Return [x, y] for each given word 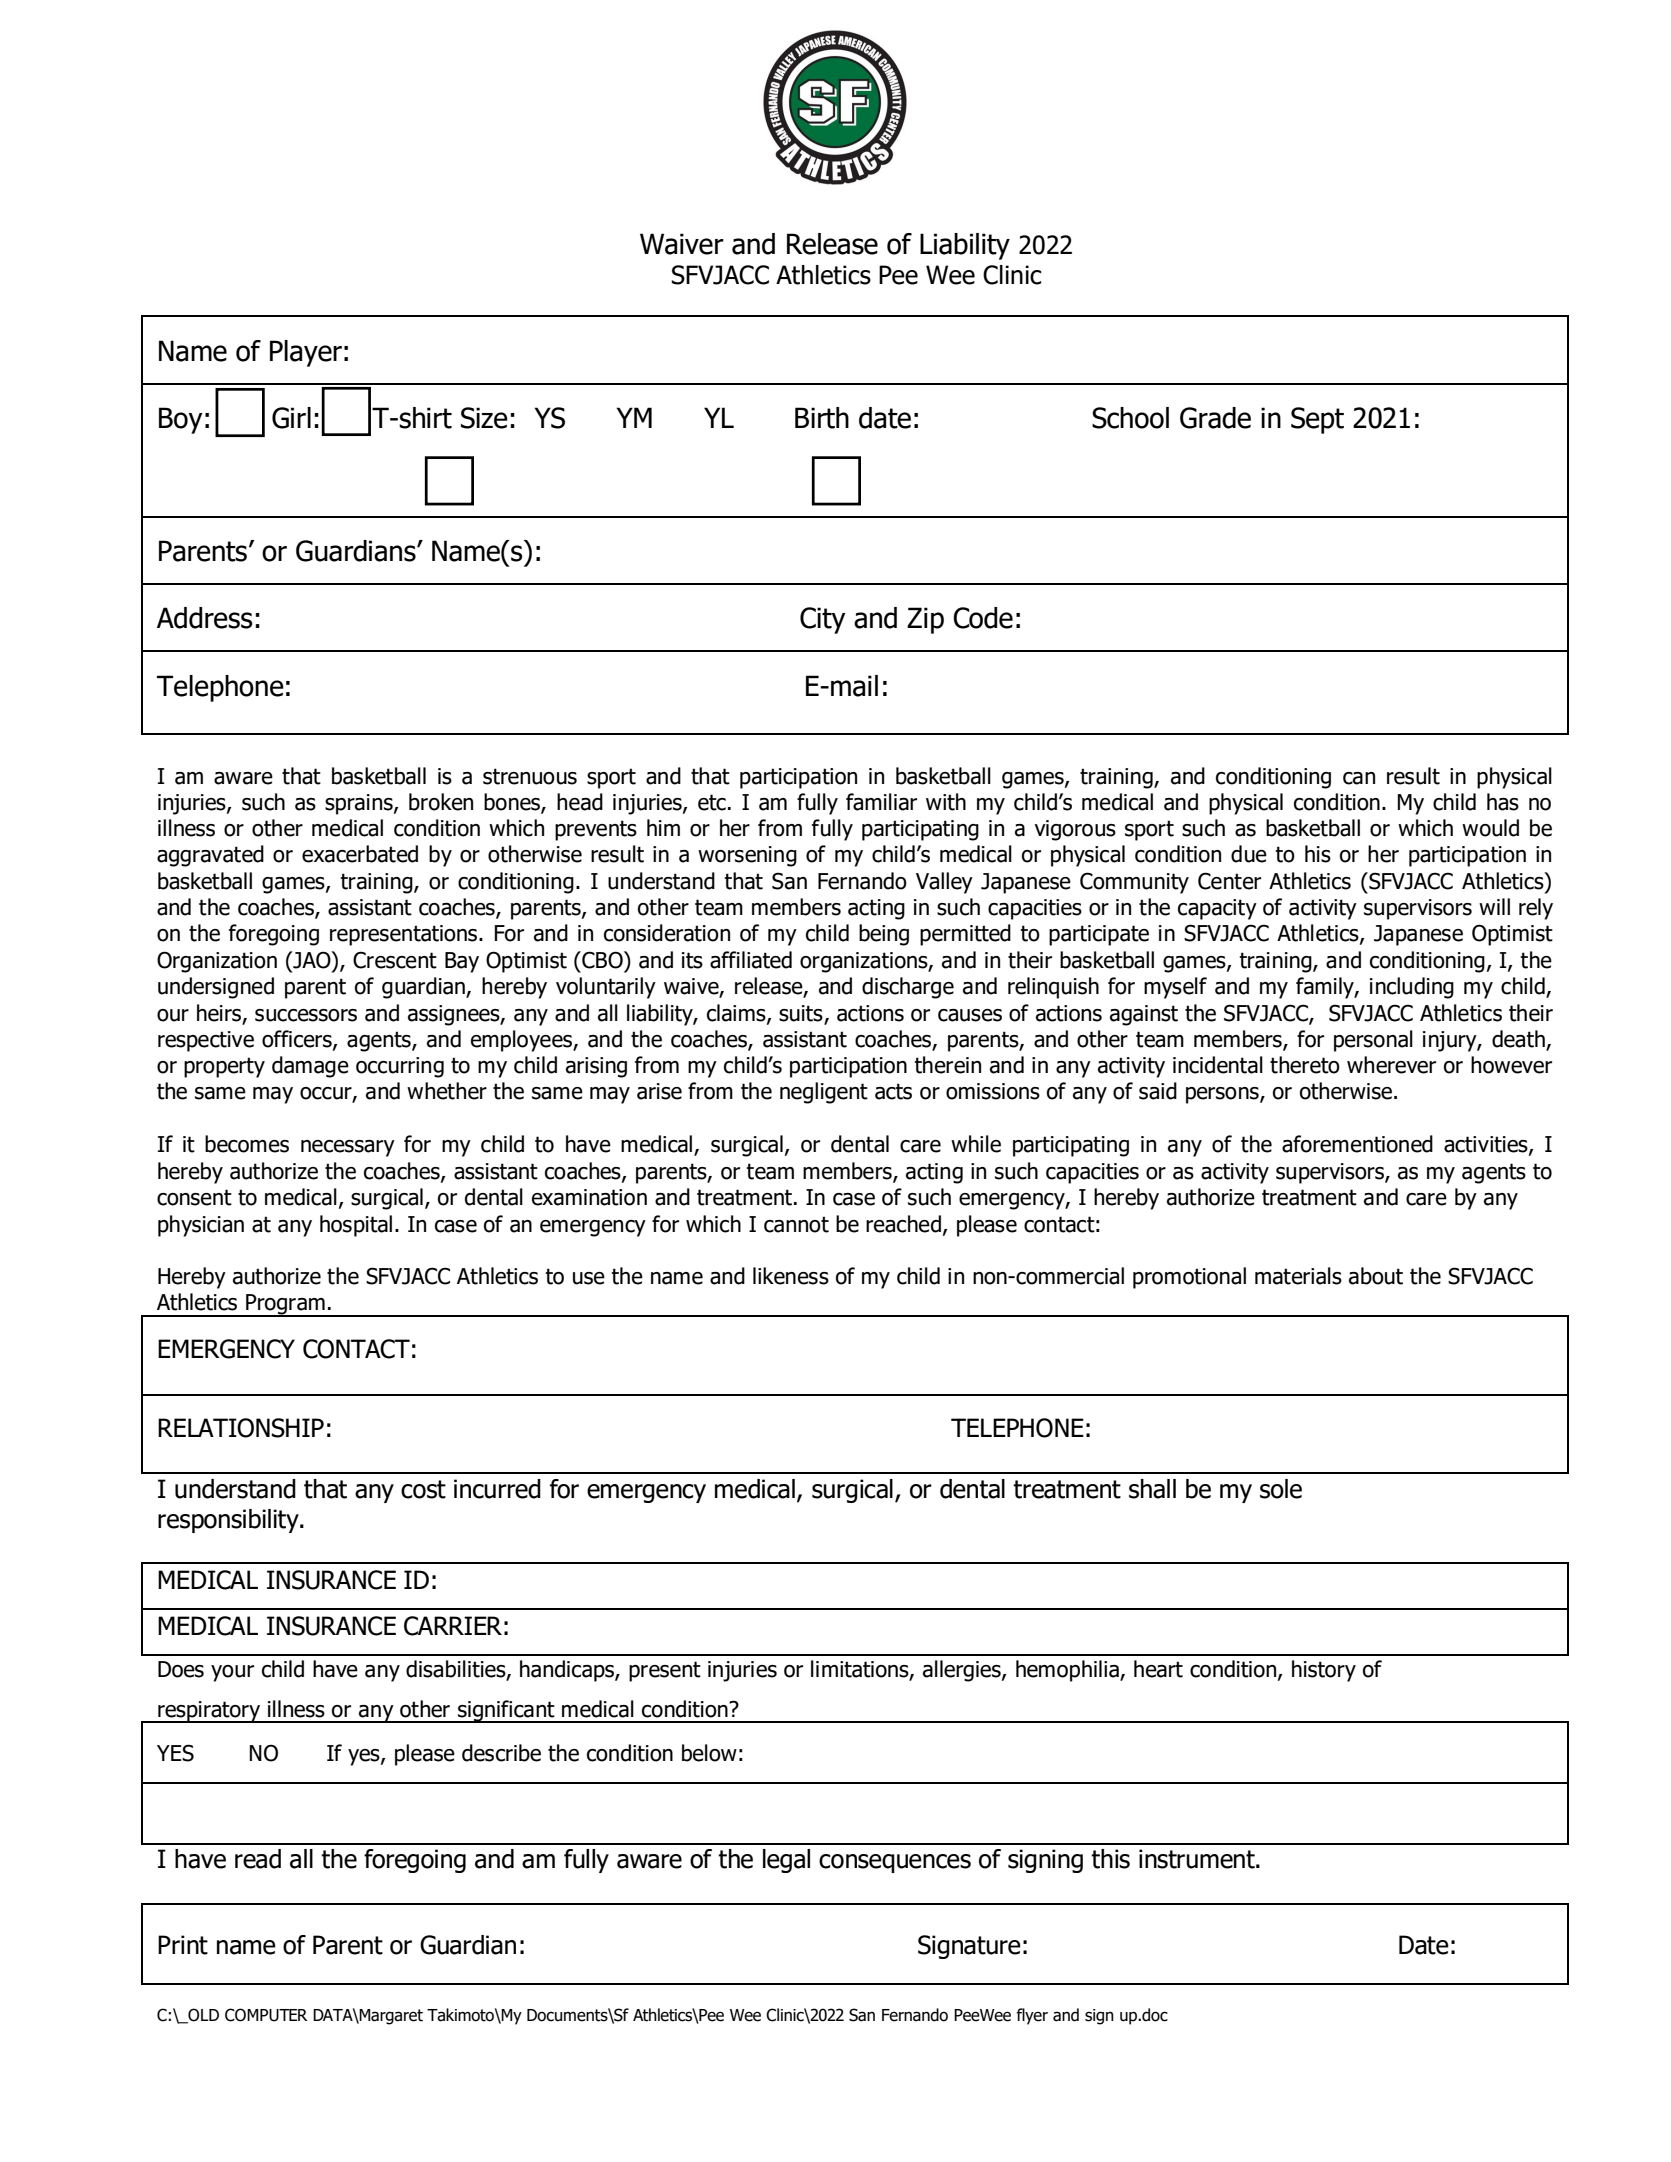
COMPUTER [266, 2015]
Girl [291, 418]
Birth [822, 418]
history [1324, 1671]
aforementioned [1357, 1144]
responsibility [229, 1521]
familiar [881, 802]
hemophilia [1068, 1671]
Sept [1317, 420]
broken [441, 802]
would [1490, 828]
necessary [348, 1148]
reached [903, 1224]
